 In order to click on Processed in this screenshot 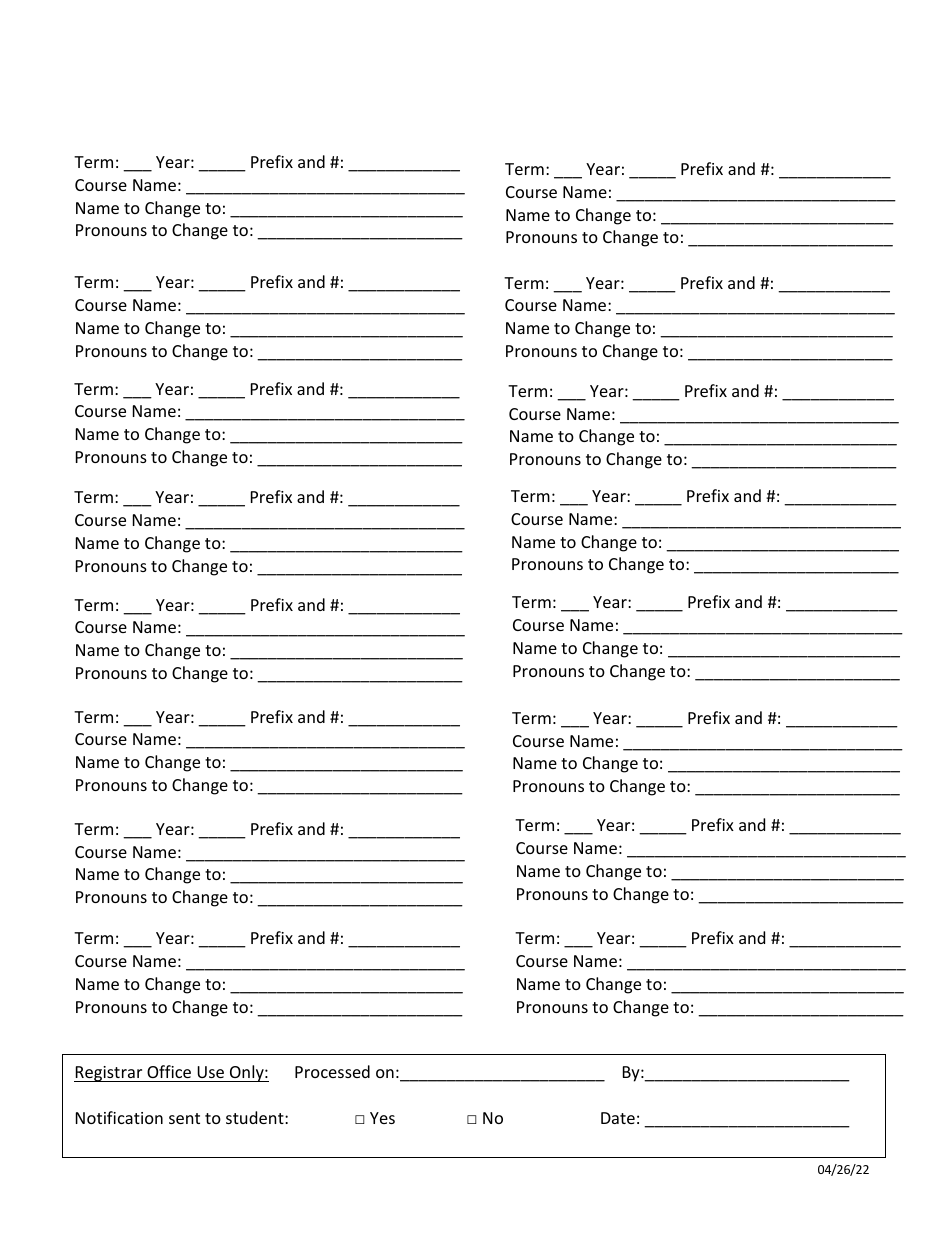, I will do `click(332, 1071)`.
